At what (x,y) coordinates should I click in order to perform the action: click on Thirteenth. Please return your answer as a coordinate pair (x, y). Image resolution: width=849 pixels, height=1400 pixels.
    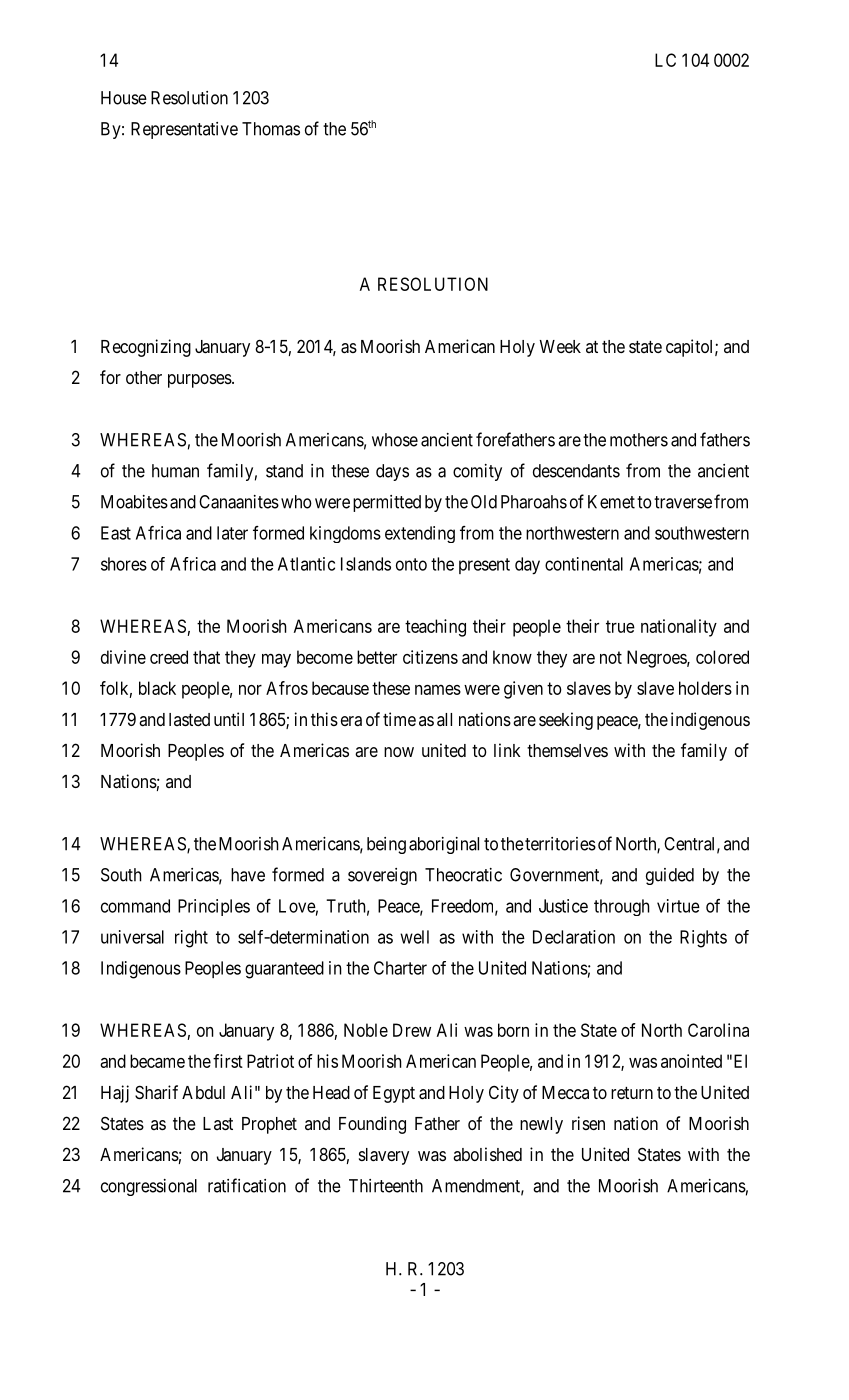
    Looking at the image, I should click on (386, 1186).
